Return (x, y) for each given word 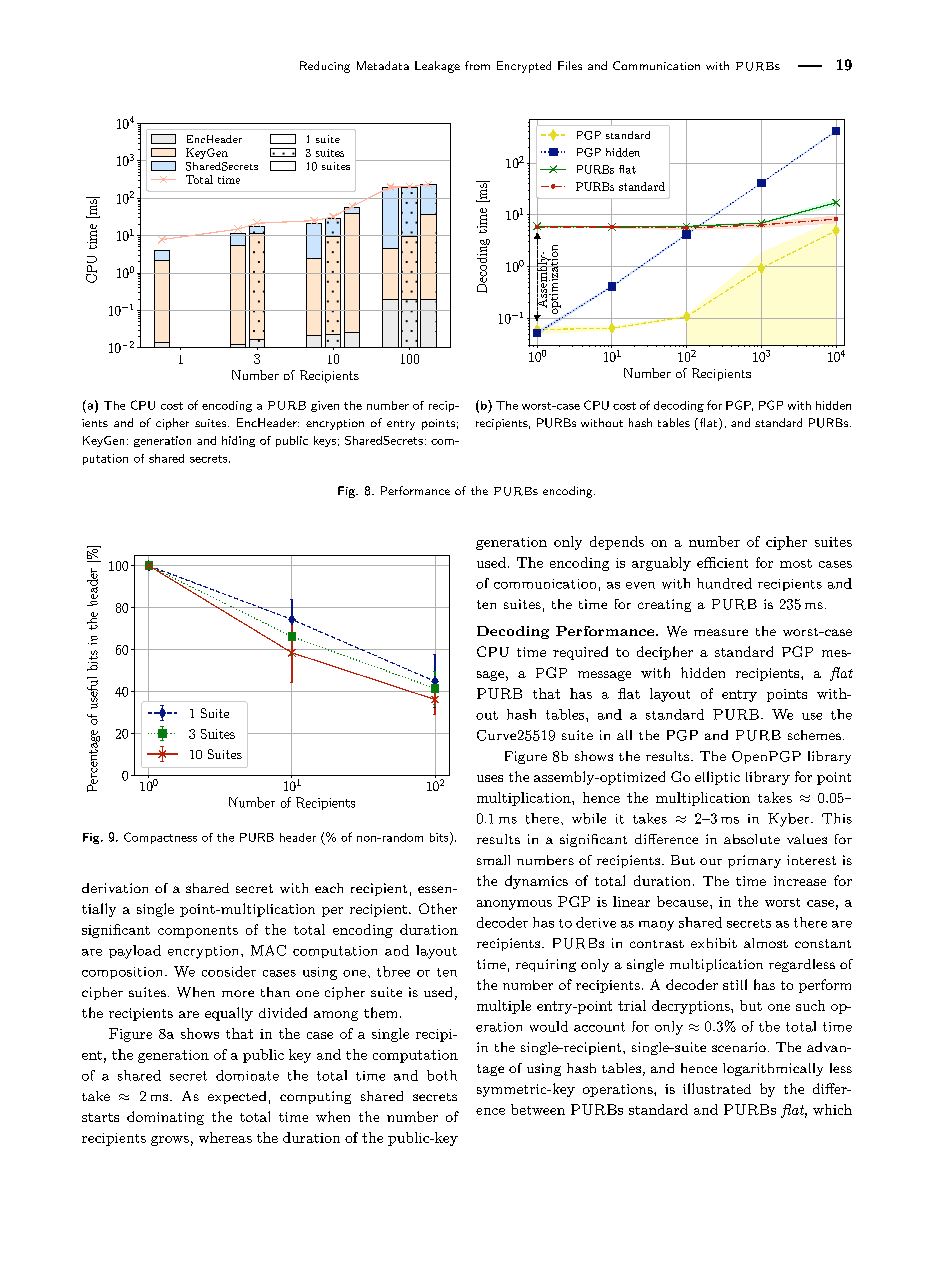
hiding (238, 441)
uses (490, 778)
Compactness (160, 838)
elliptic (717, 778)
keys (325, 441)
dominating (165, 1118)
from (477, 65)
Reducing (325, 67)
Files (570, 65)
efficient (722, 562)
